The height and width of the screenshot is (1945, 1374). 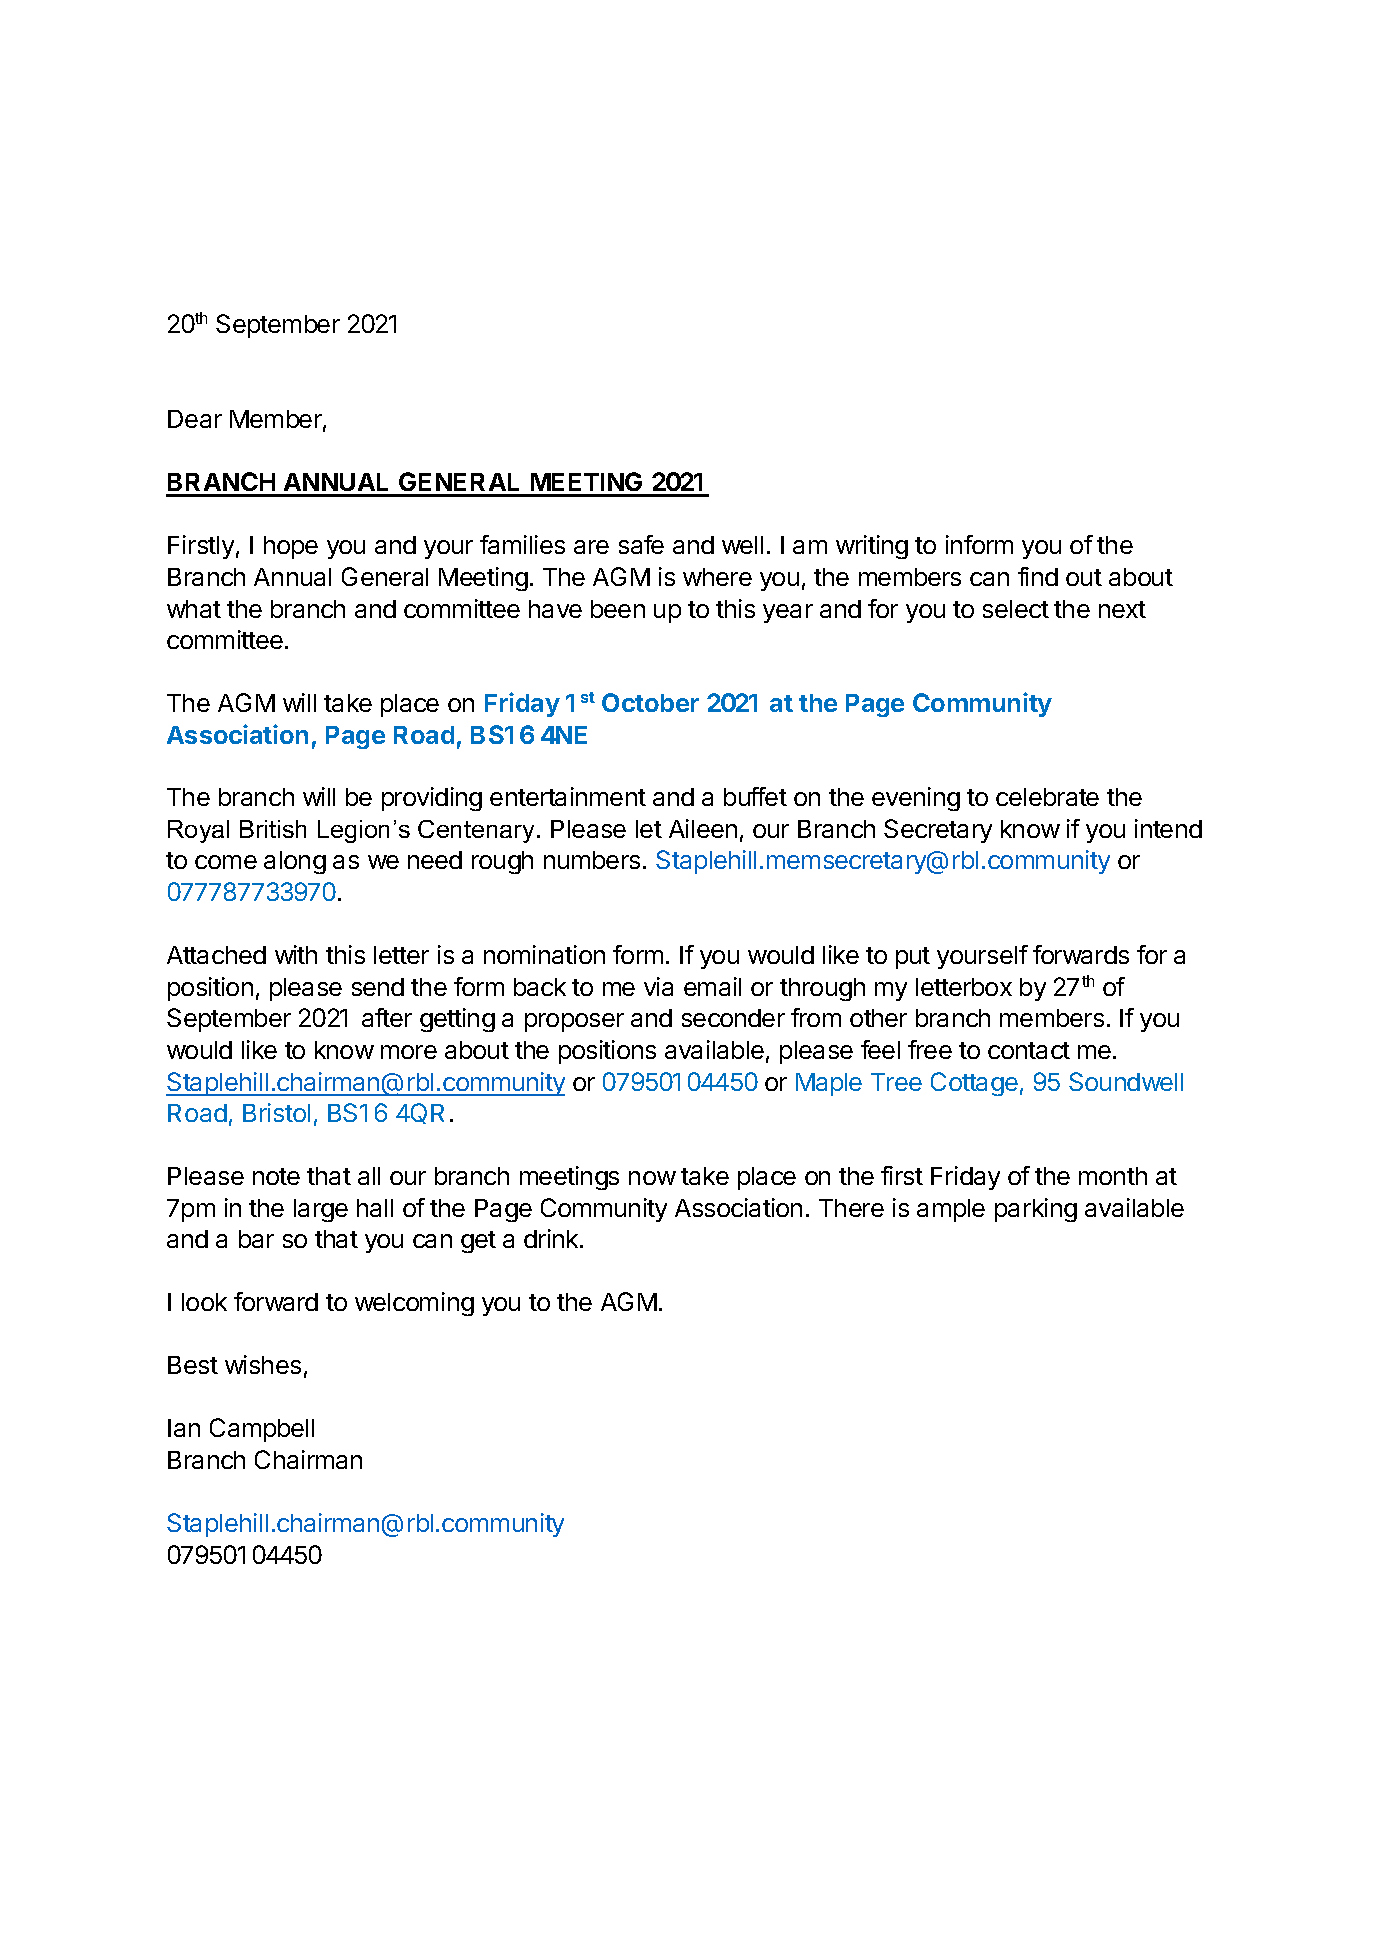 I want to click on with, so click(x=296, y=954).
